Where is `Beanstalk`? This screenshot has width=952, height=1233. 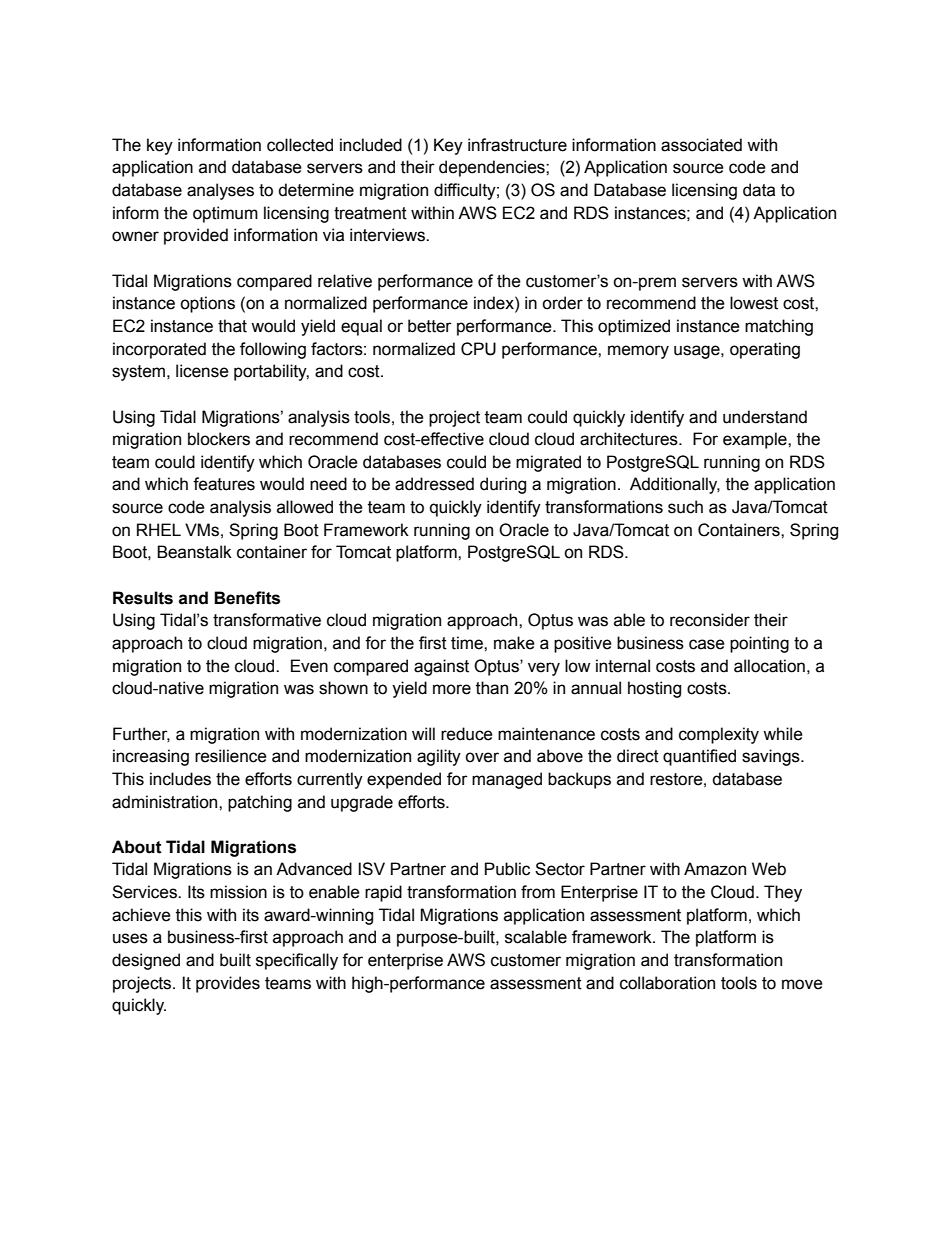 Beanstalk is located at coordinates (194, 552).
